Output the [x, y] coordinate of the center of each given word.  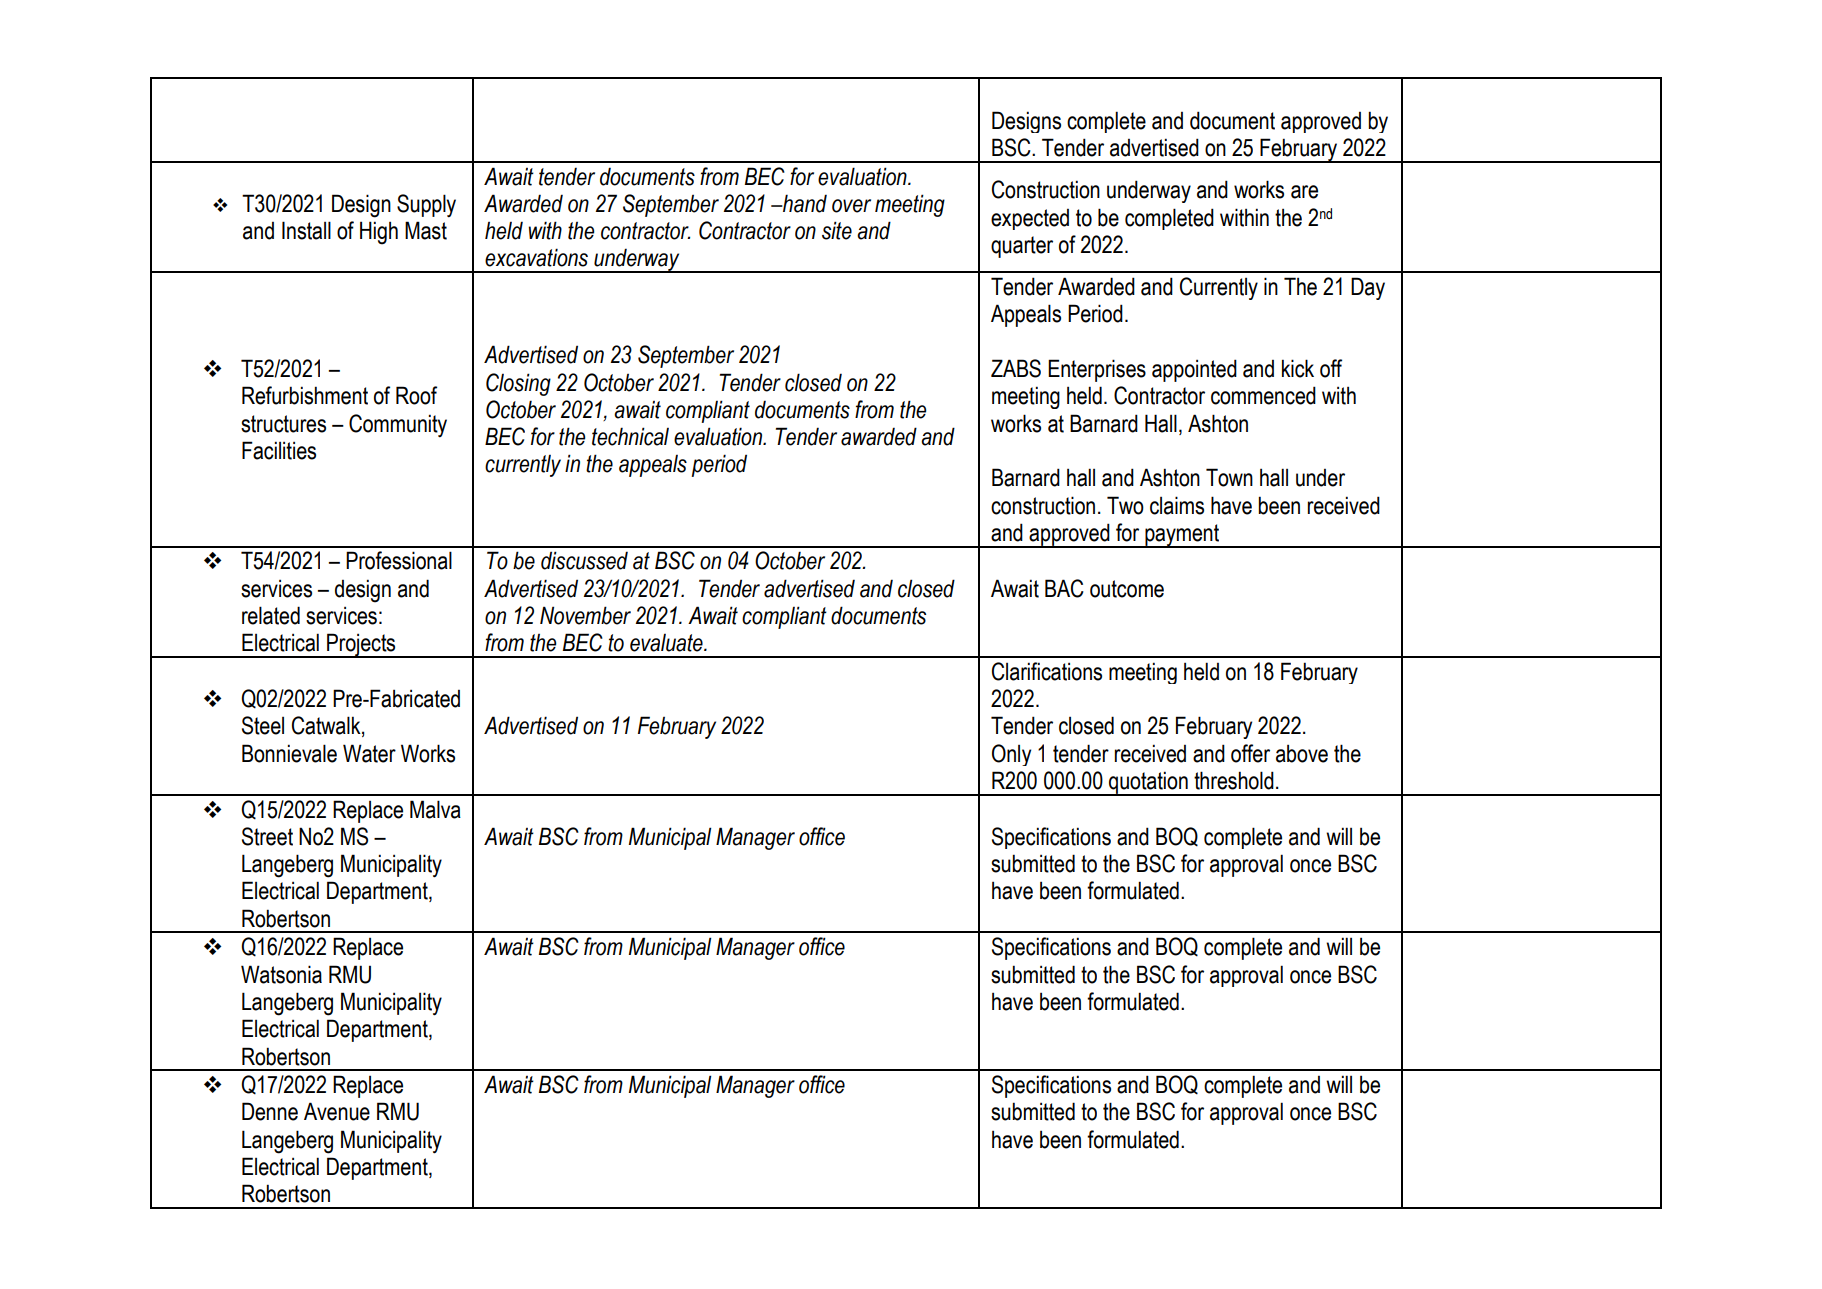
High [379, 233]
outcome [1127, 589]
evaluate [667, 643]
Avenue [337, 1111]
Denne [270, 1111]
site [837, 230]
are [1304, 192]
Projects [361, 645]
